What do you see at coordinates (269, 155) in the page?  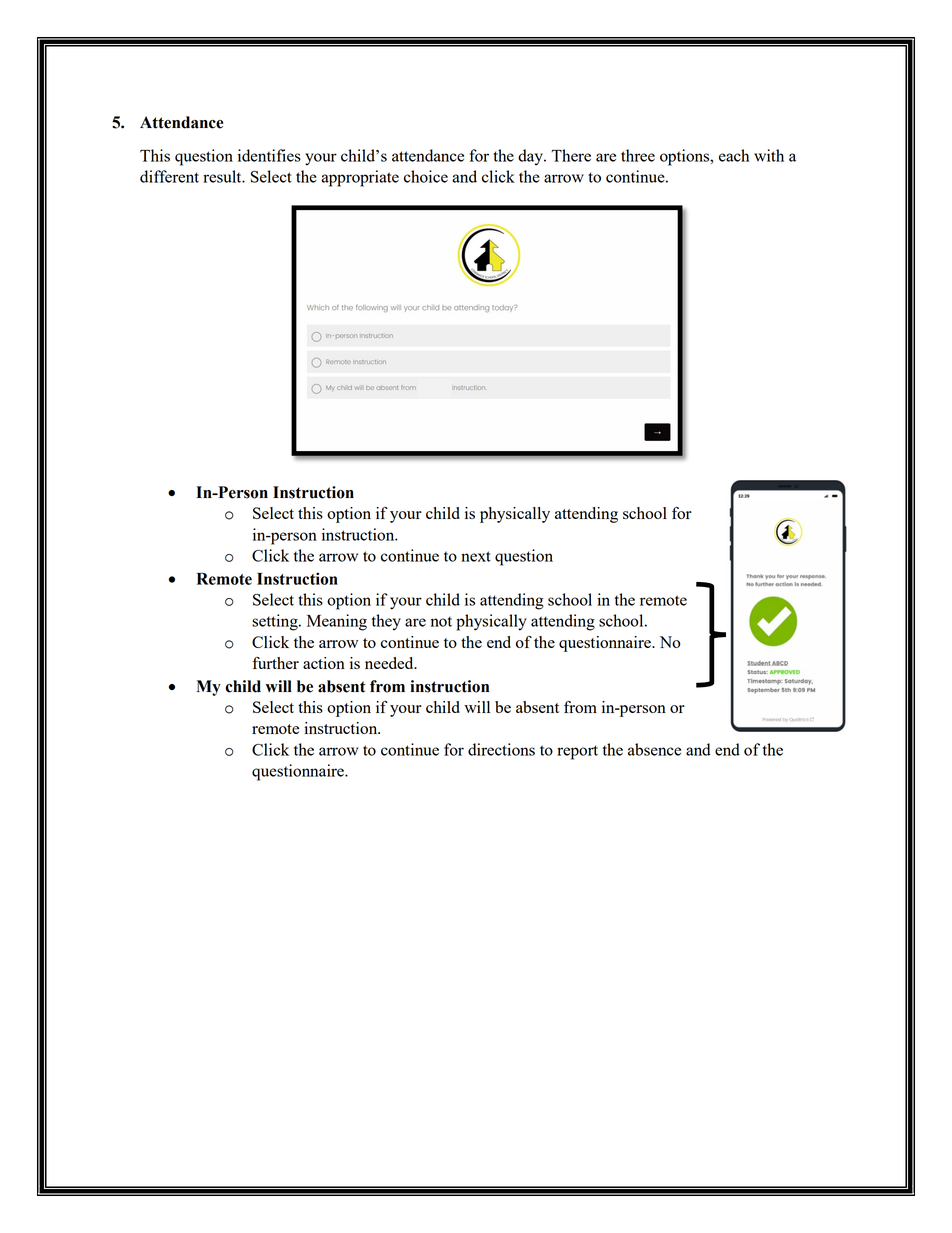 I see `identifies` at bounding box center [269, 155].
